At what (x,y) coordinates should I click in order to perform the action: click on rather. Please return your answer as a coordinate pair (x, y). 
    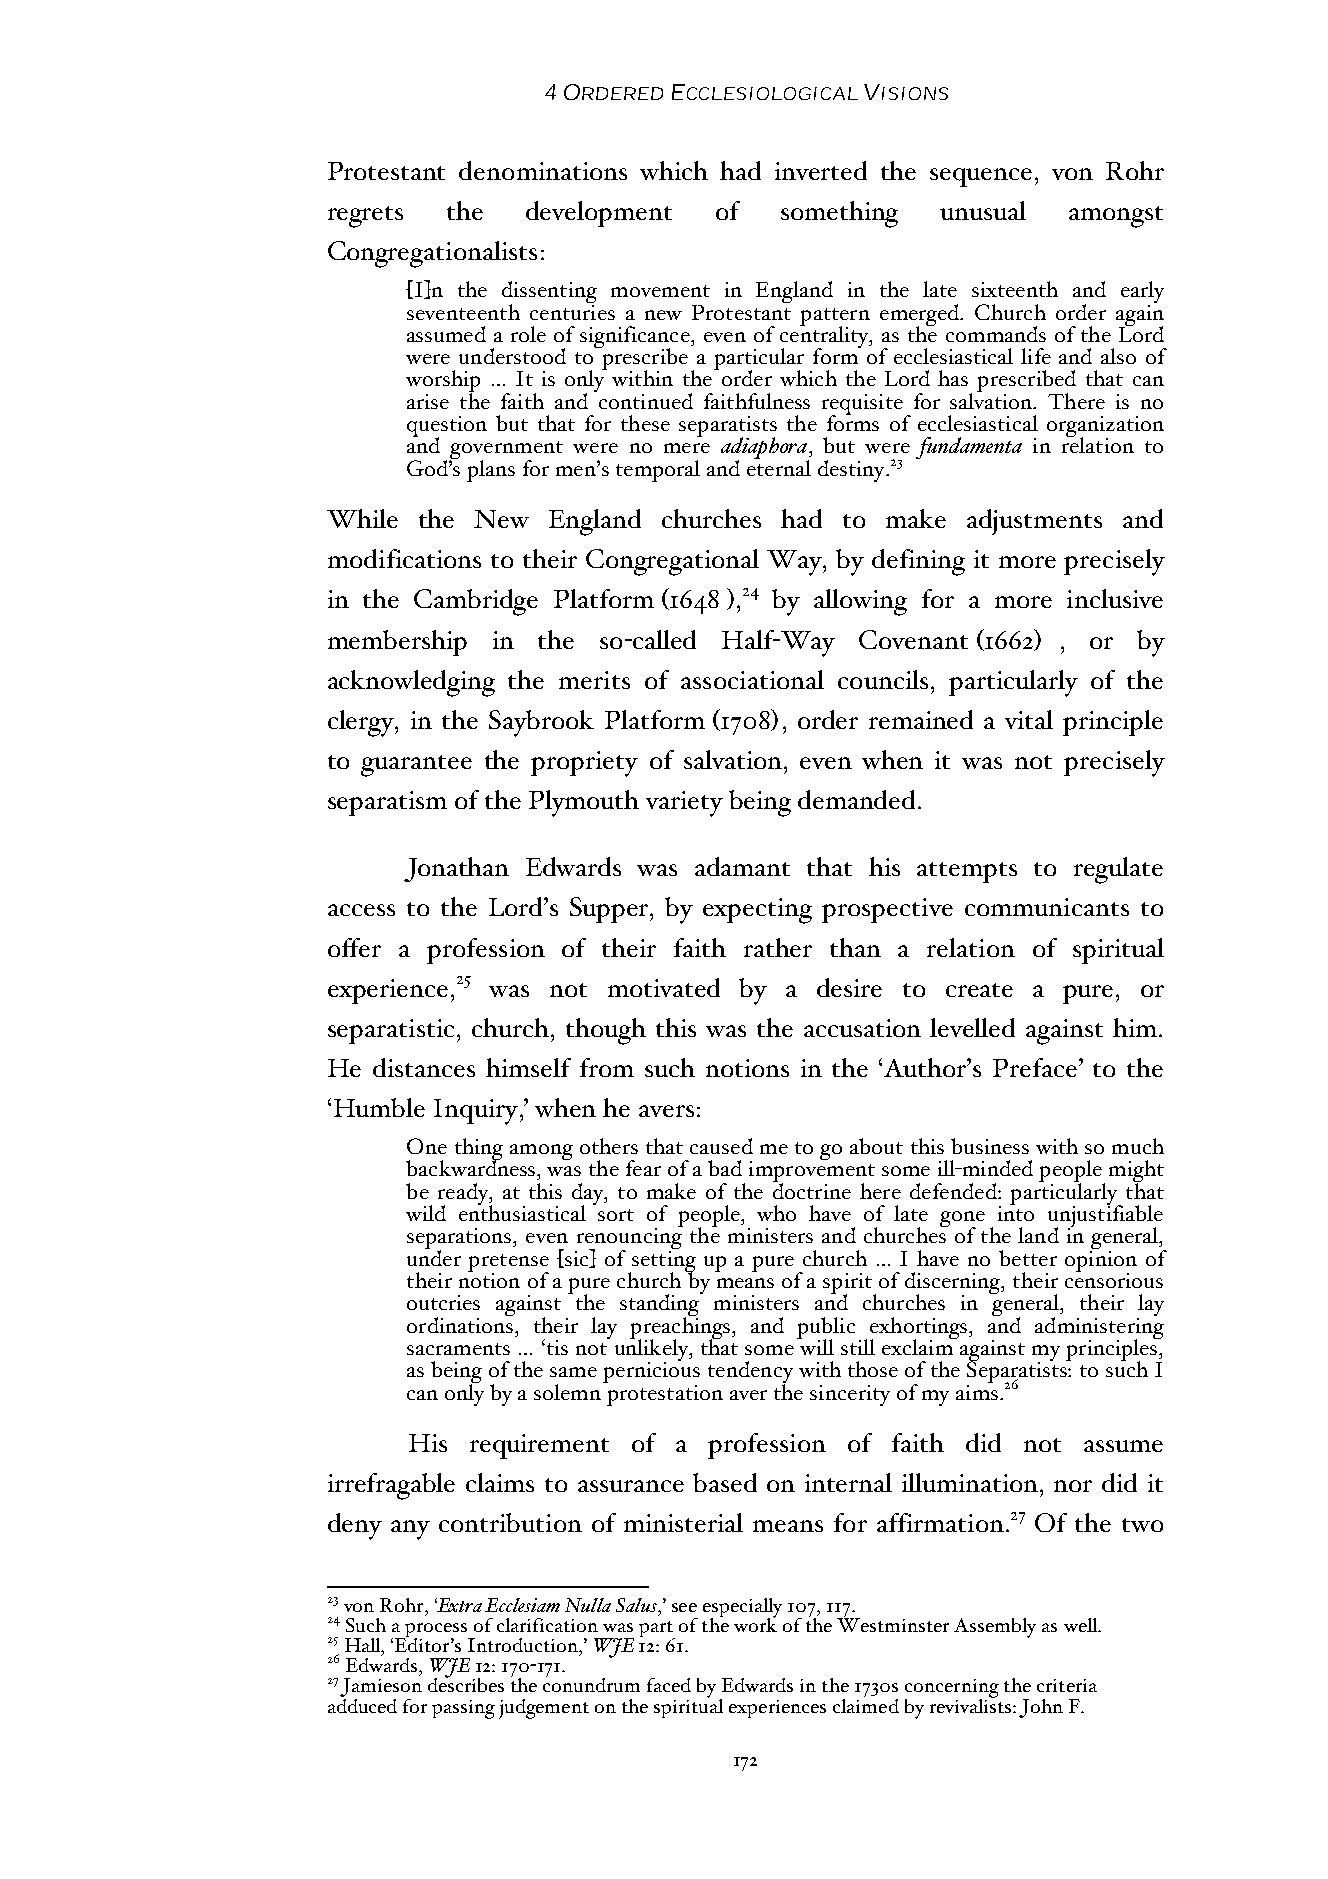
    Looking at the image, I should click on (778, 947).
